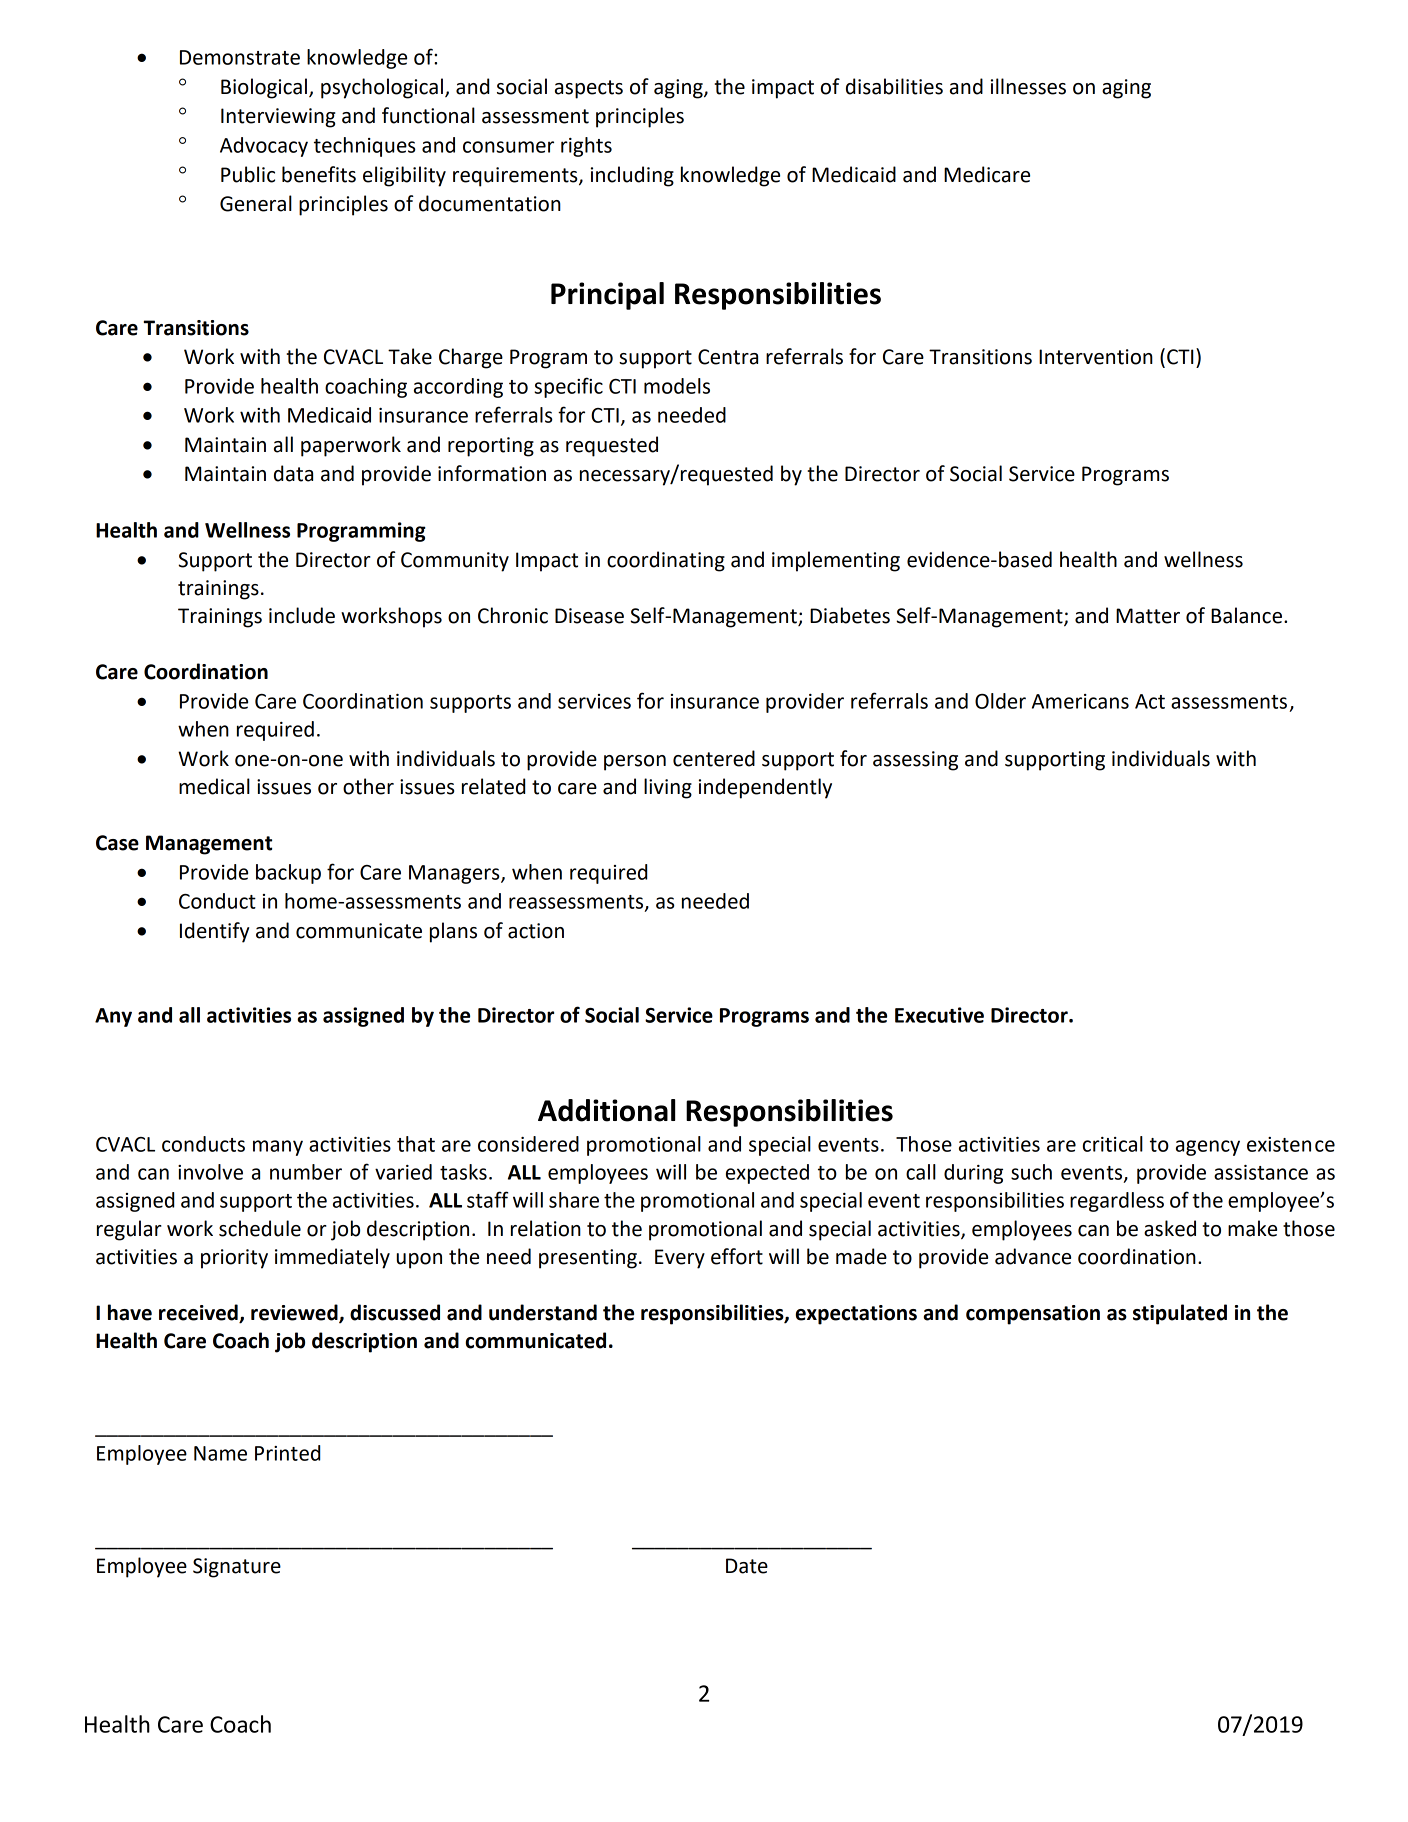 This screenshot has width=1408, height=1822. What do you see at coordinates (1096, 357) in the screenshot?
I see `Intervention` at bounding box center [1096, 357].
